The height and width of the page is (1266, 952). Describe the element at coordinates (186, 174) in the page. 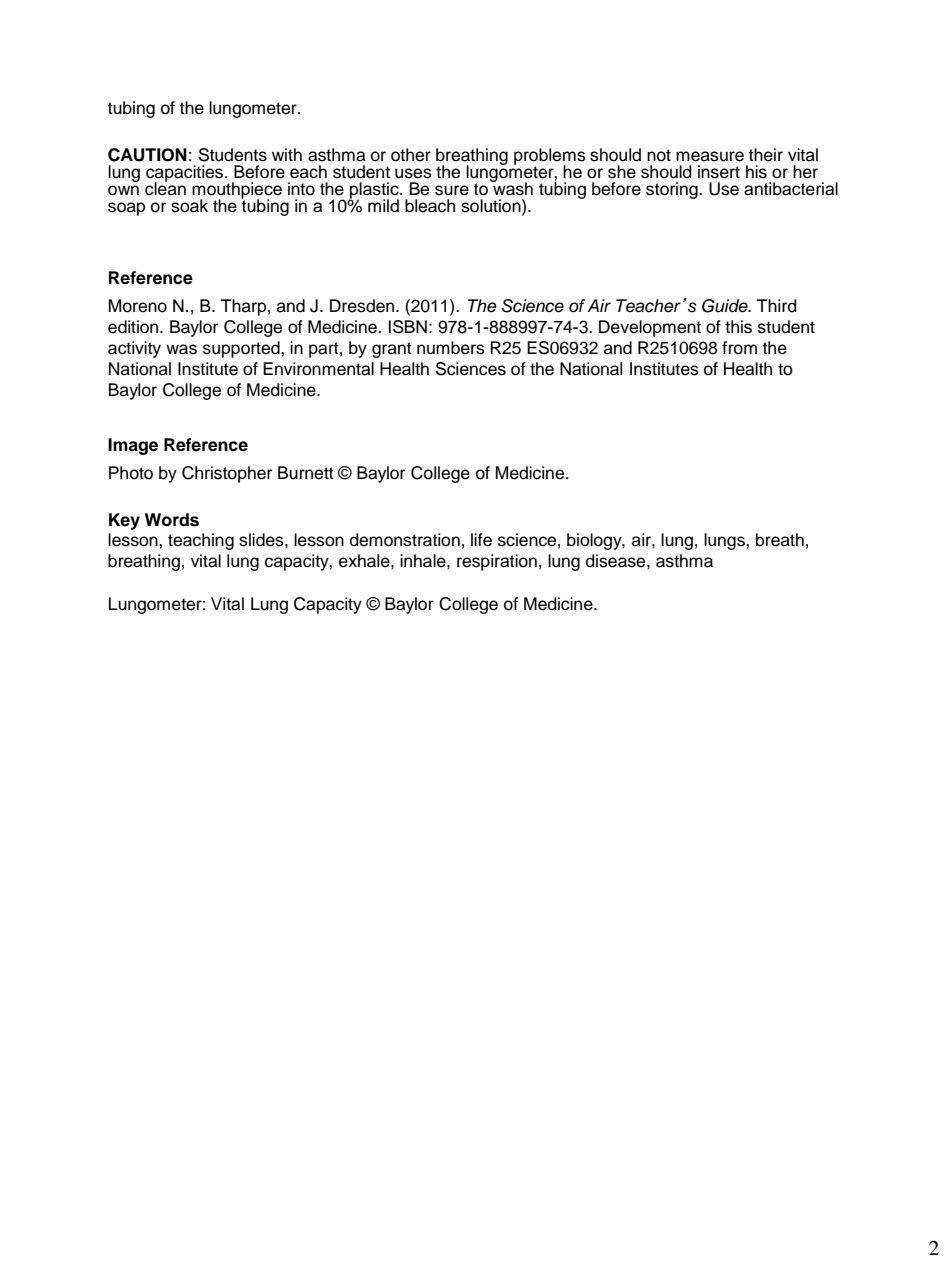

I see `capacities` at that location.
